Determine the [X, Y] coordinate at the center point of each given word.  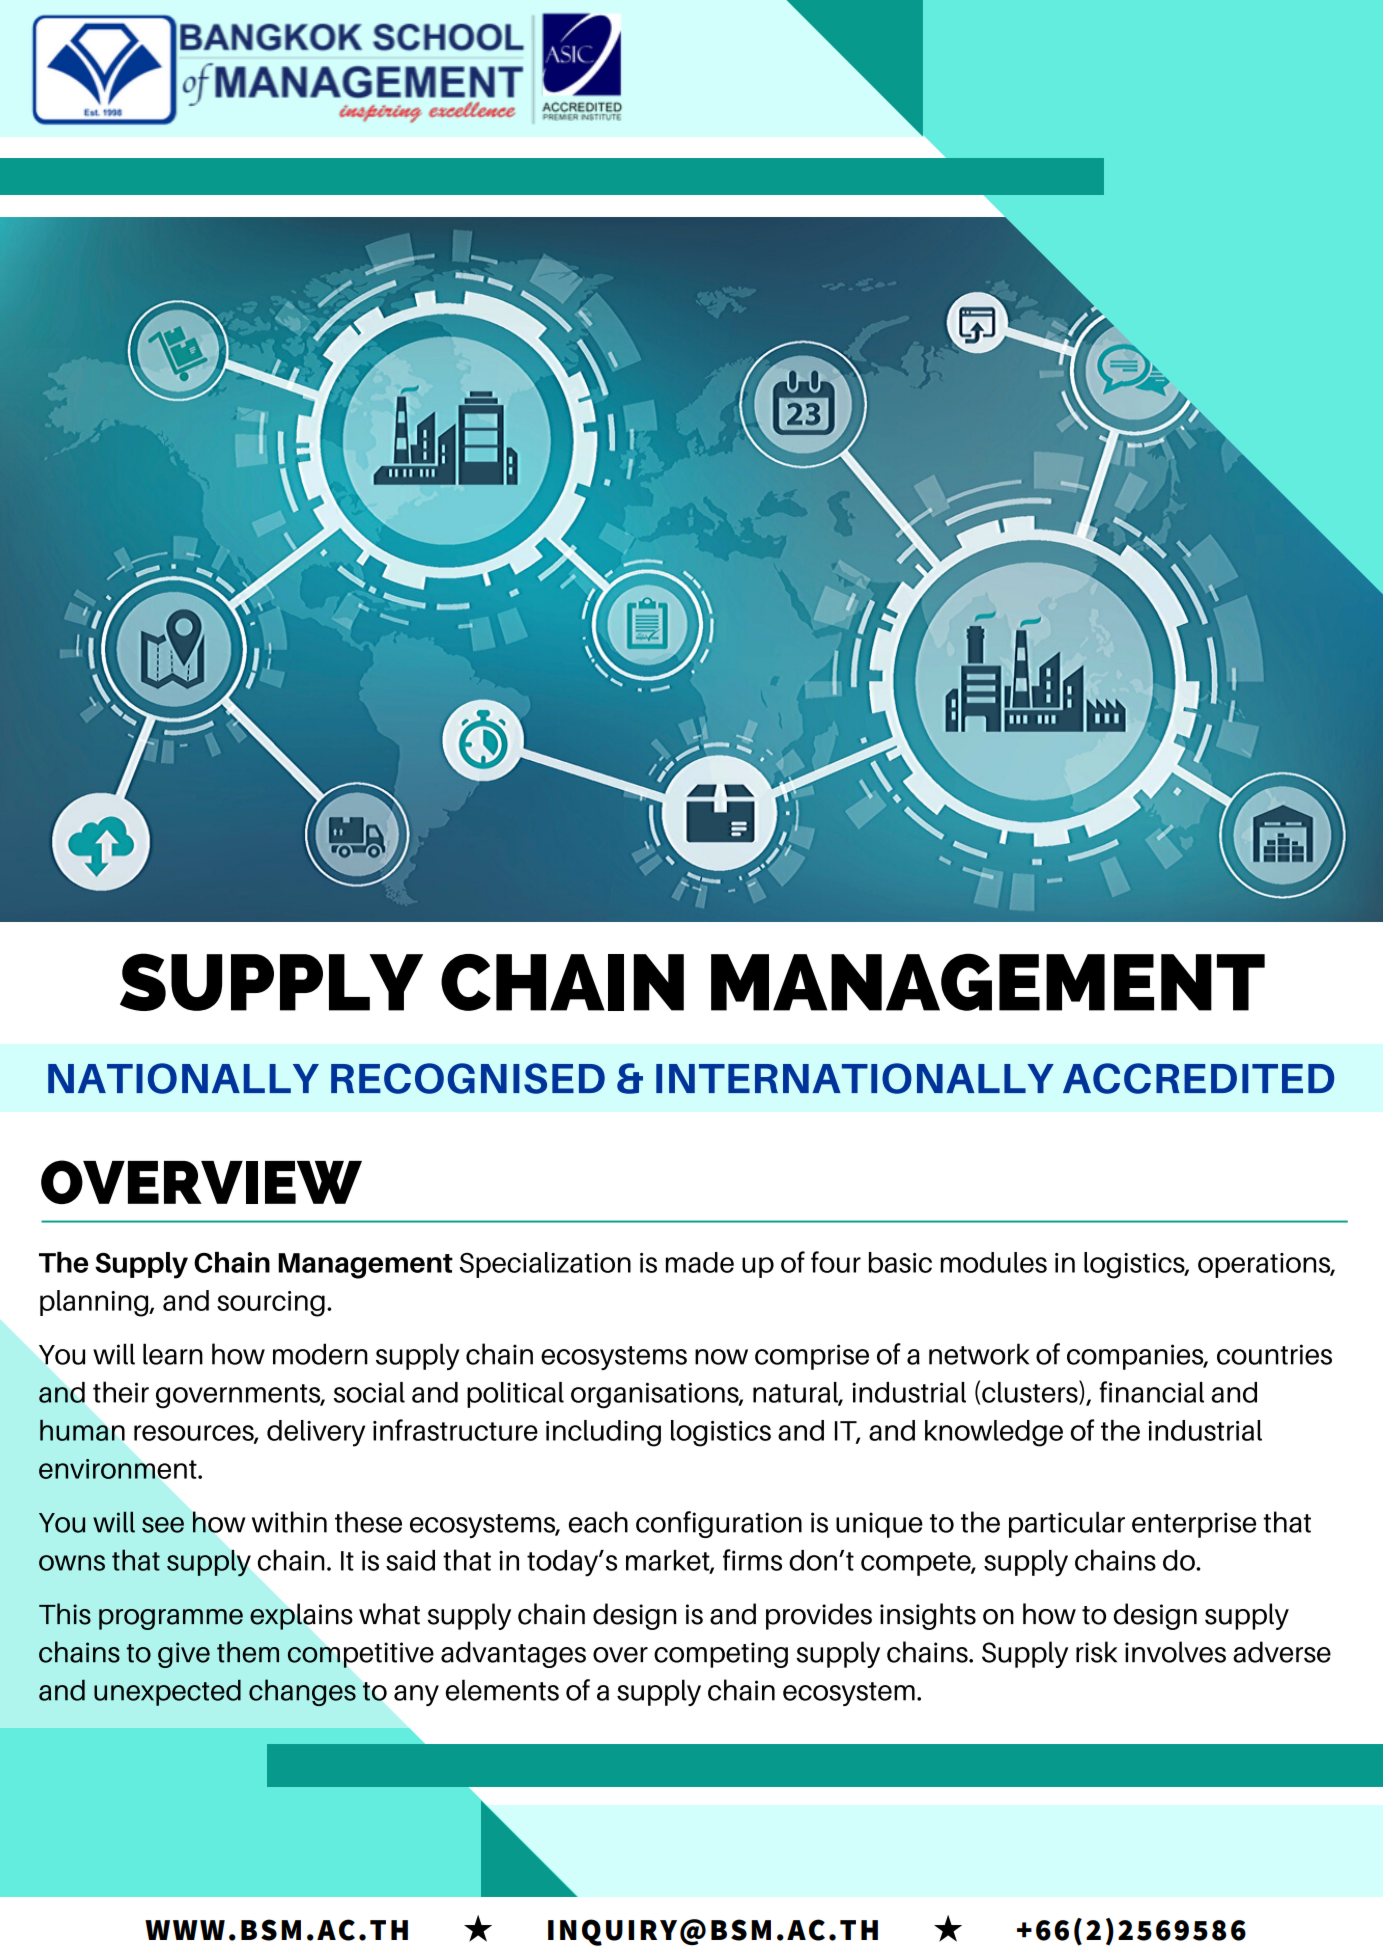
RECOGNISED [468, 1078]
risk [1096, 1652]
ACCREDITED [1198, 1078]
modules [994, 1262]
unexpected [167, 1692]
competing [721, 1655]
